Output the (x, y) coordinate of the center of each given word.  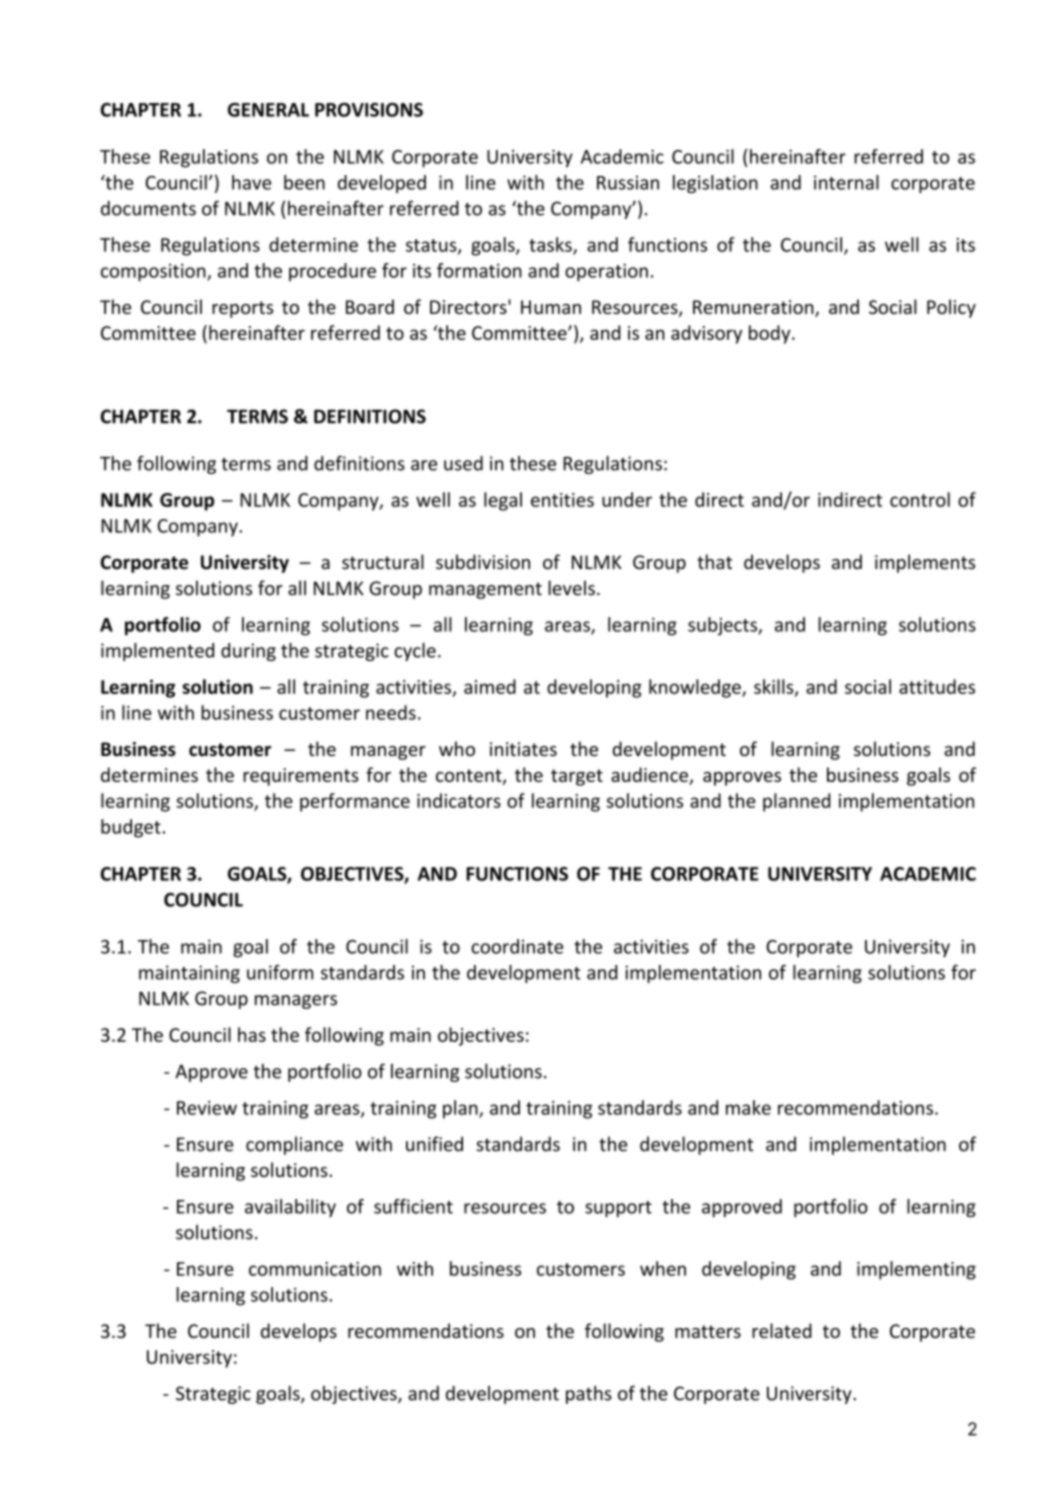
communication (315, 1269)
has (252, 1034)
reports (242, 309)
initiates (523, 749)
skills (775, 687)
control (920, 499)
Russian (628, 182)
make (748, 1107)
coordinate (517, 946)
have (251, 182)
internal (846, 182)
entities (562, 500)
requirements (301, 777)
